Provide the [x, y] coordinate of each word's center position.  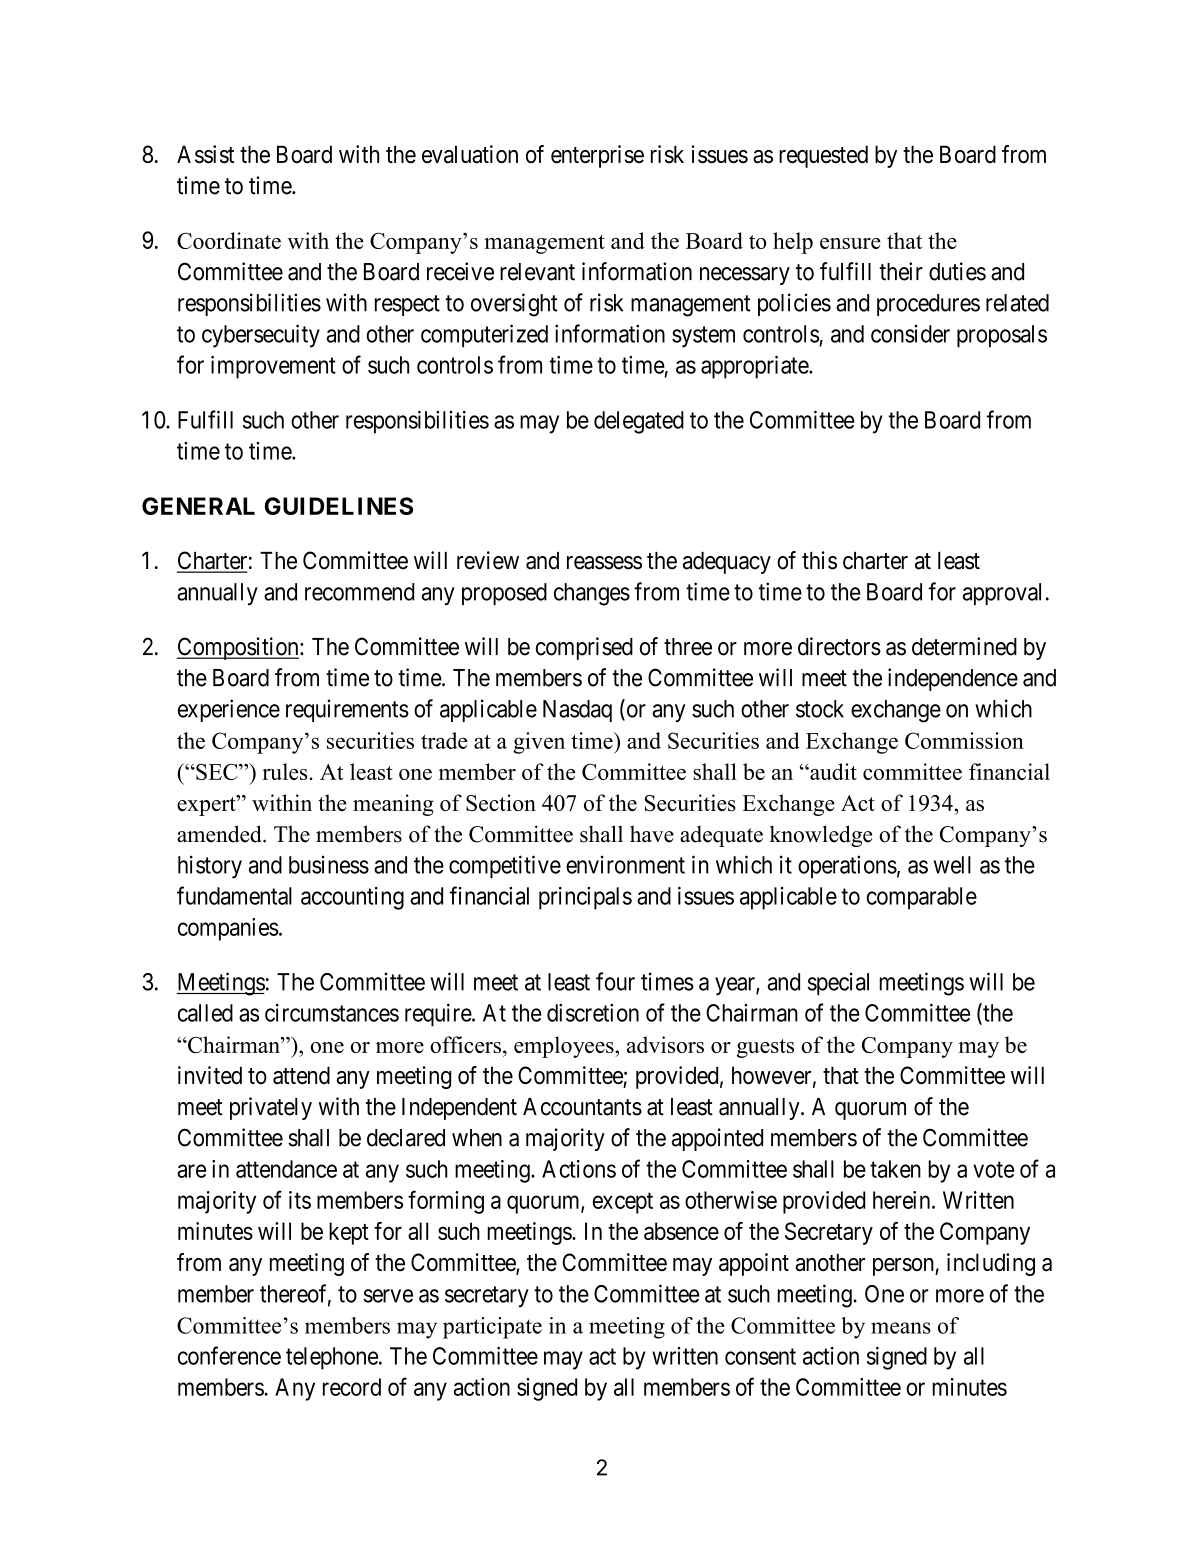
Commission [964, 740]
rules [286, 771]
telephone [332, 1358]
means [901, 1328]
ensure [850, 243]
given [539, 743]
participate [492, 1328]
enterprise [597, 156]
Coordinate [229, 240]
